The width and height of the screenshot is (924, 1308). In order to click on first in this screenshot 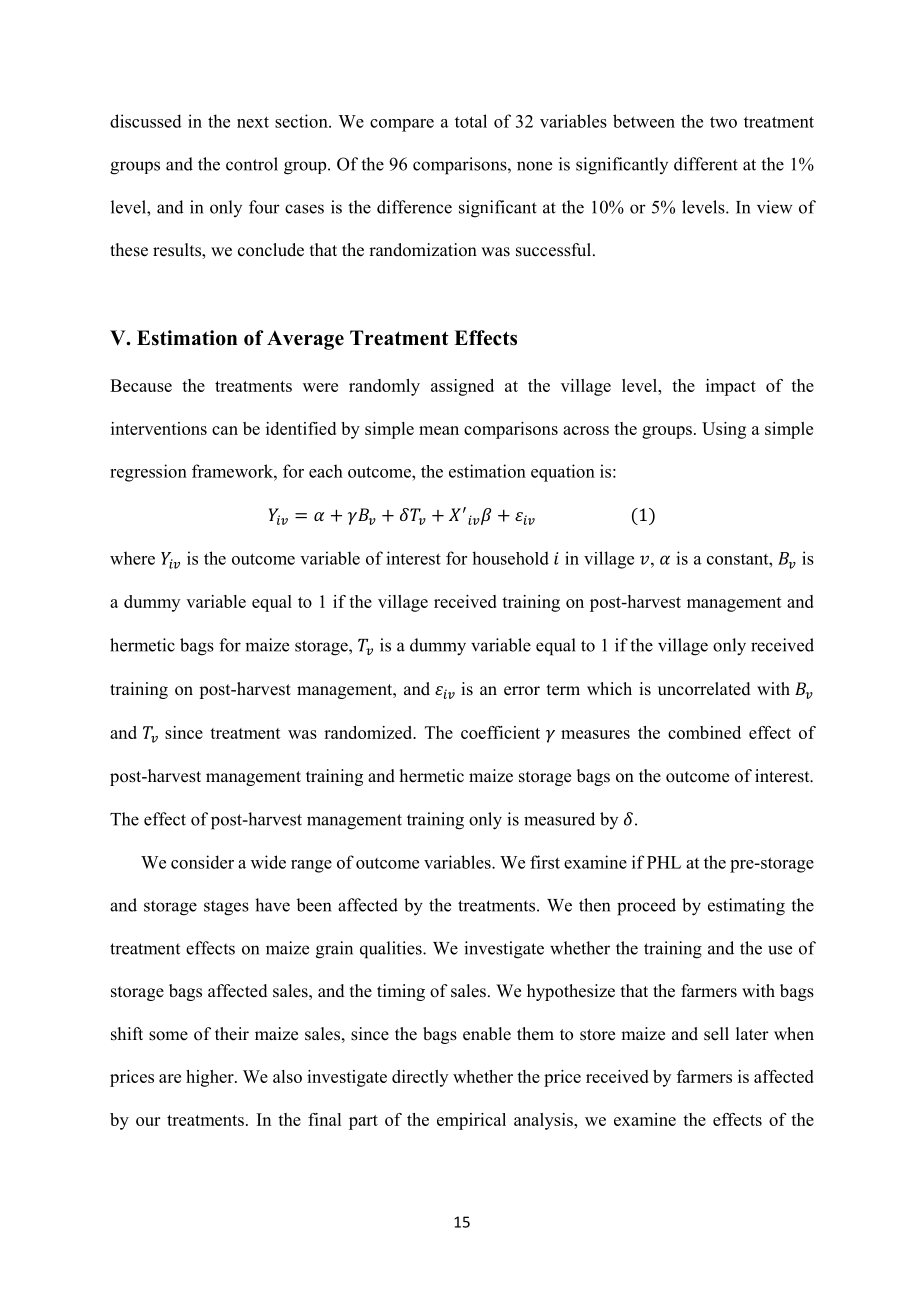, I will do `click(545, 862)`.
